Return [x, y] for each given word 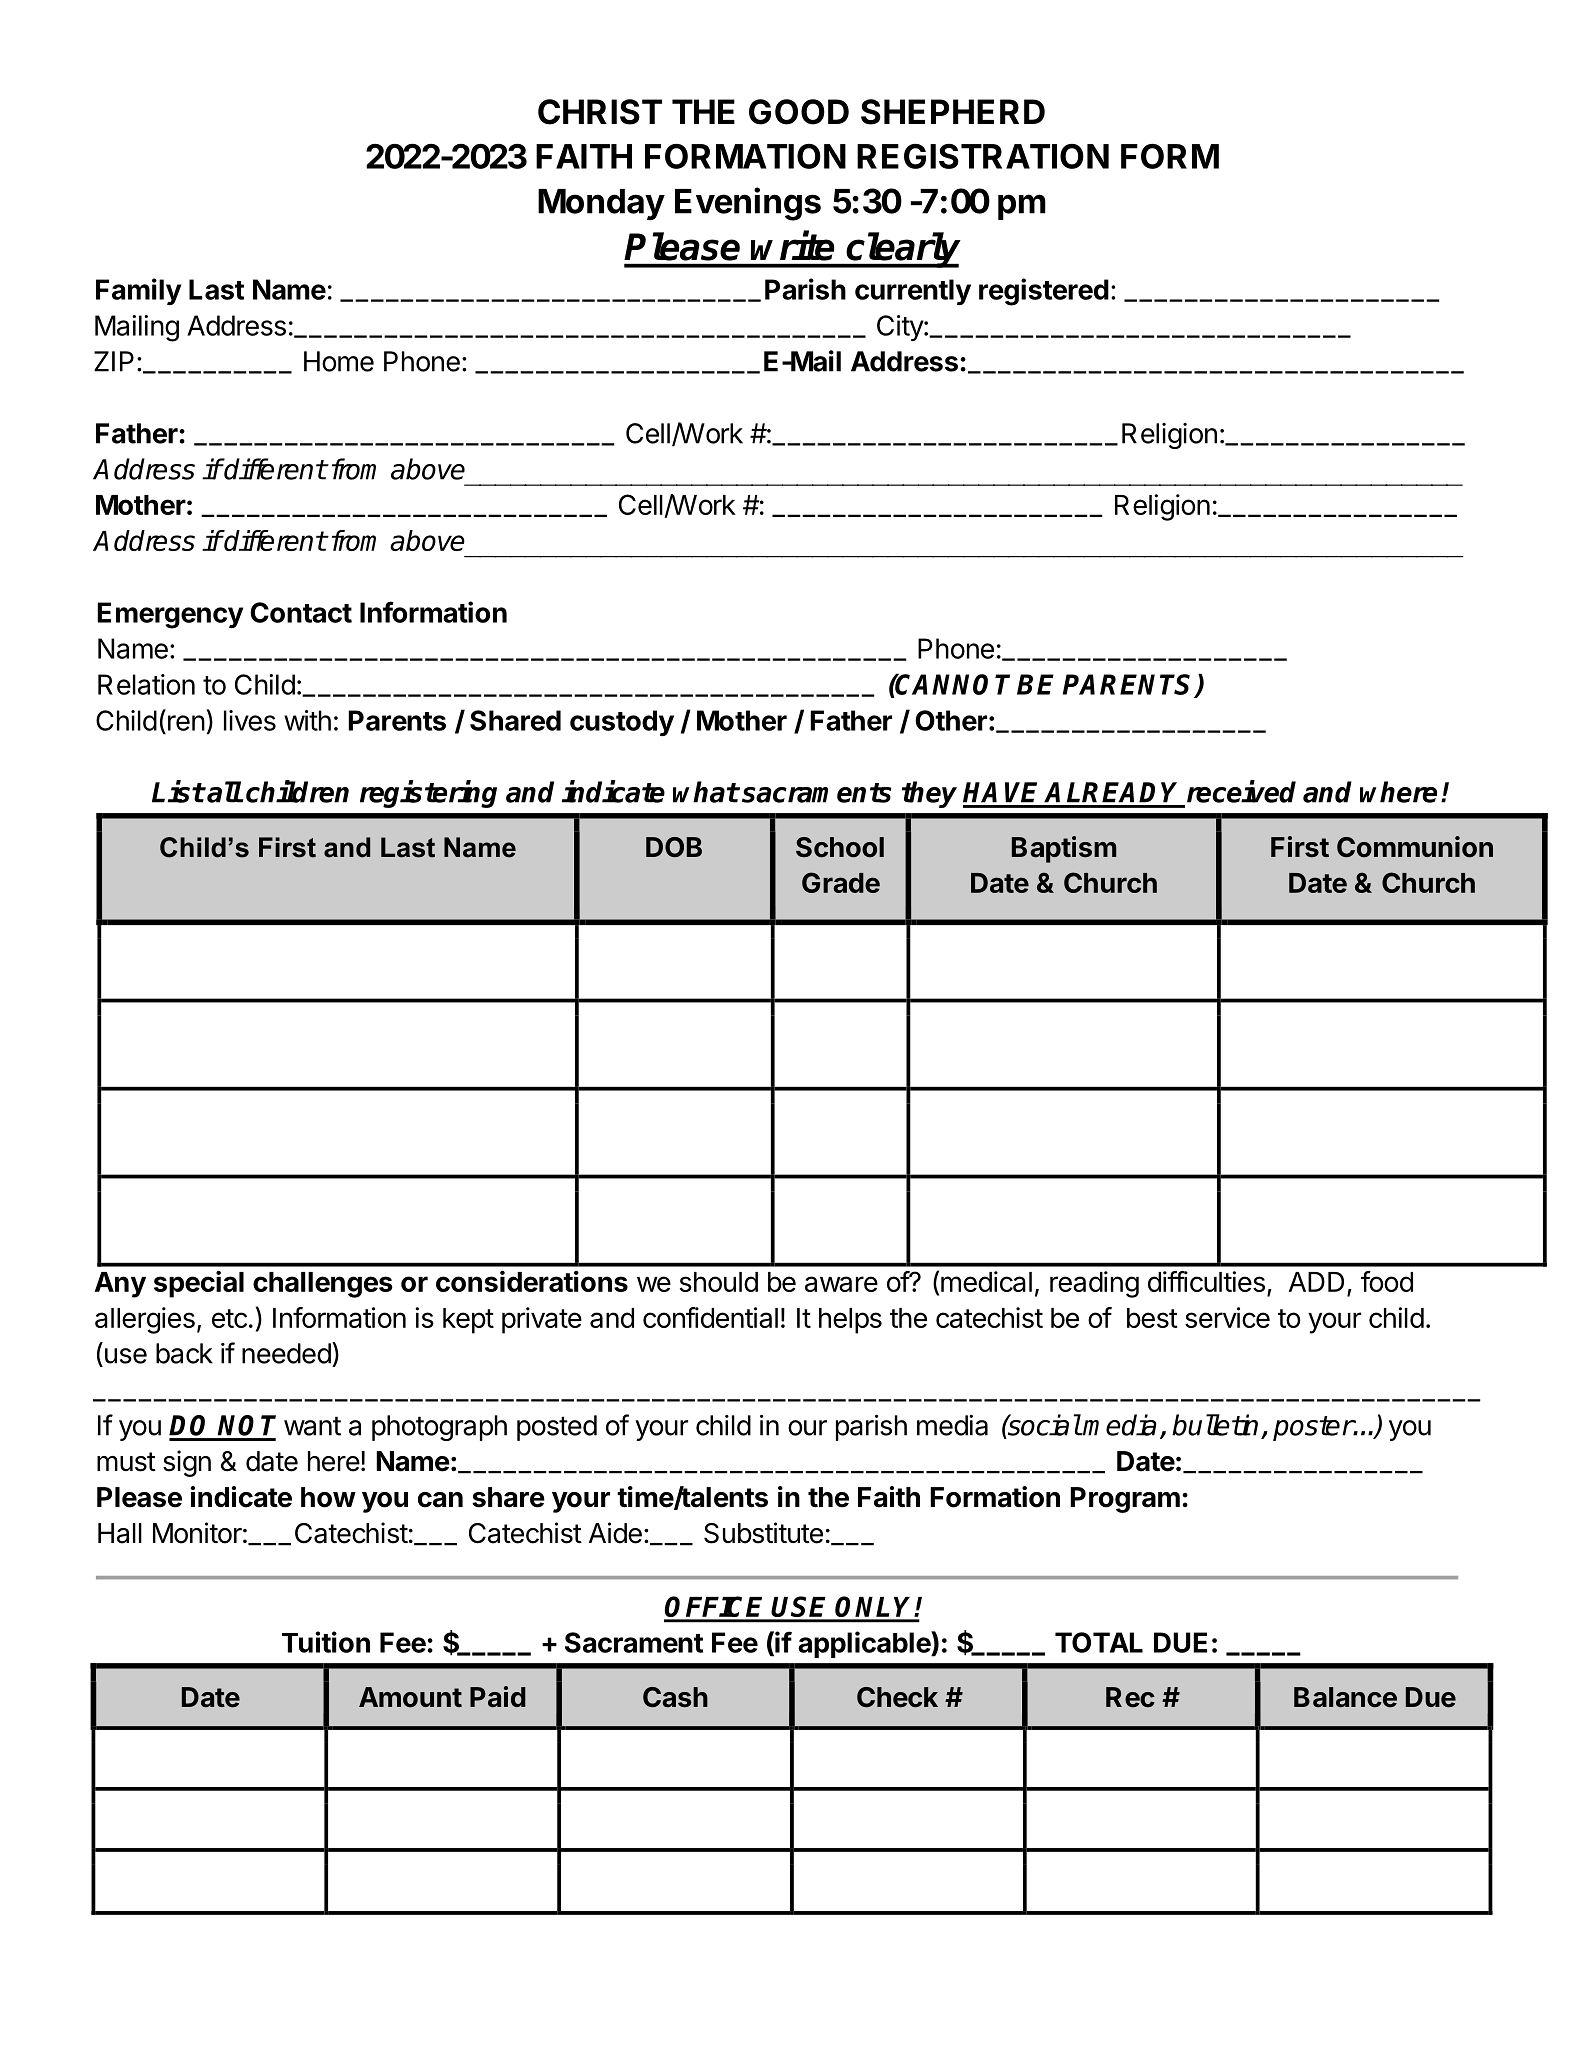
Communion [1415, 847]
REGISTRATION [983, 156]
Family [138, 291]
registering [428, 794]
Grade [841, 882]
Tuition [326, 1642]
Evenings [748, 204]
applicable [865, 1644]
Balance [1345, 1697]
